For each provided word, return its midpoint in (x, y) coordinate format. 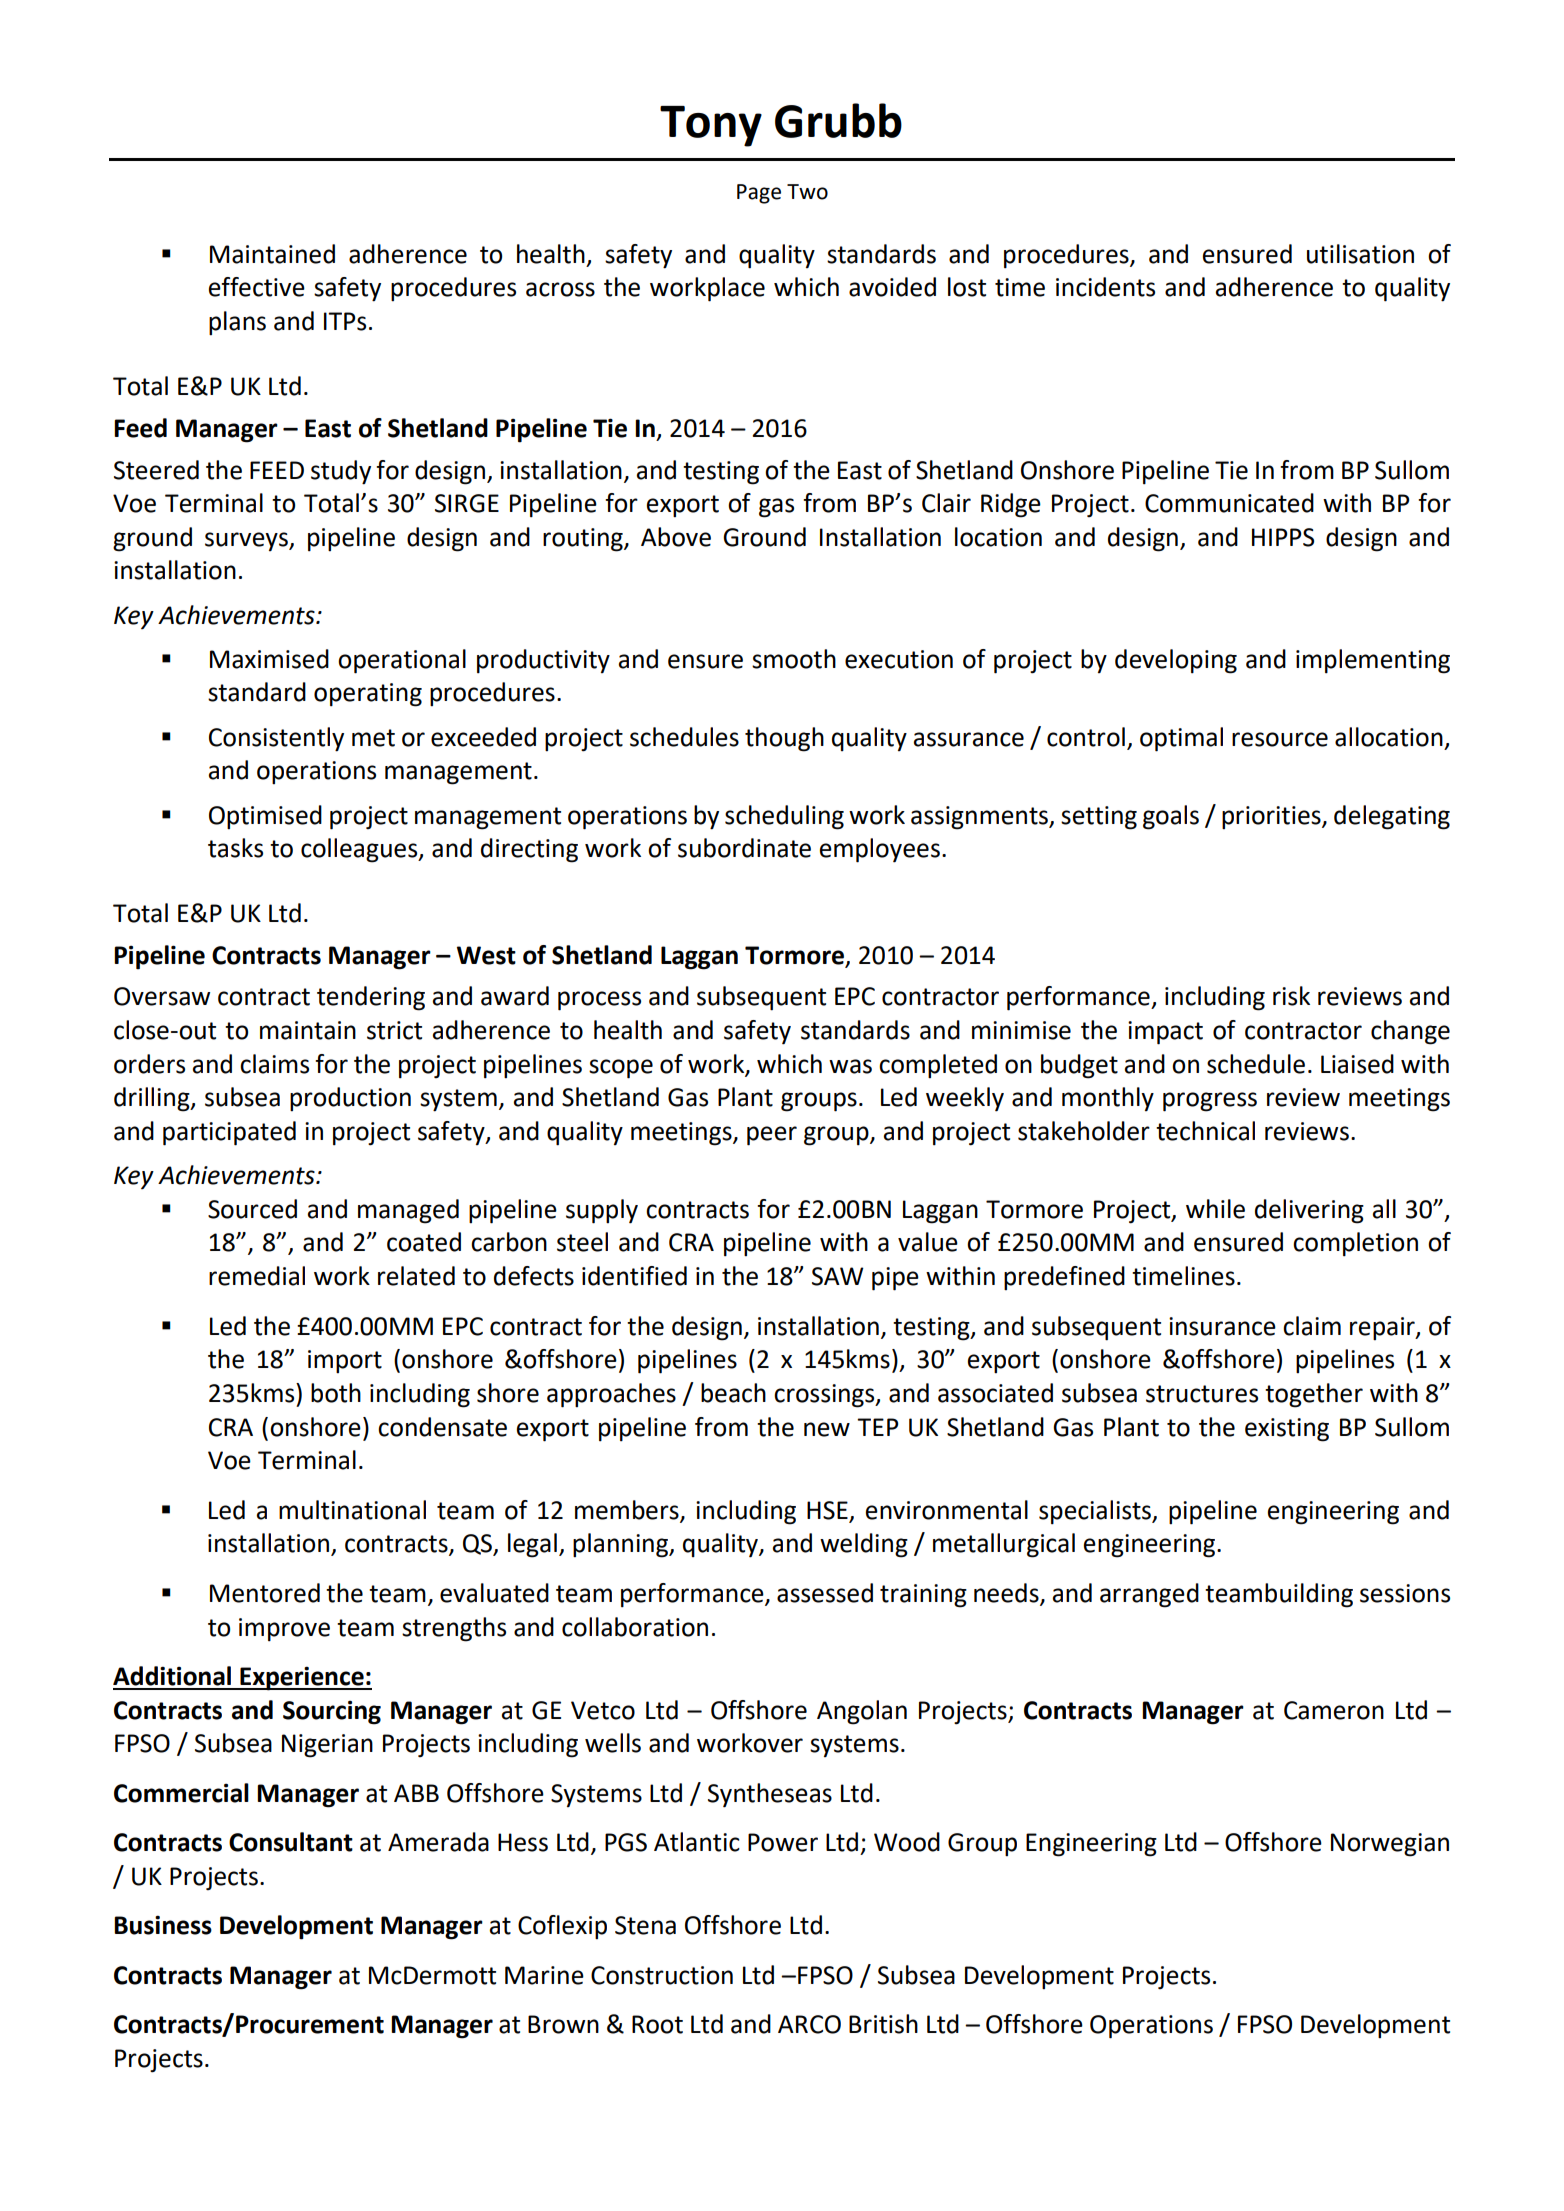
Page (759, 194)
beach (733, 1393)
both (336, 1393)
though (784, 739)
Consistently (276, 739)
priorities (1272, 817)
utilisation (1360, 254)
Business (163, 1925)
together (1314, 1395)
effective (257, 287)
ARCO (809, 2024)
